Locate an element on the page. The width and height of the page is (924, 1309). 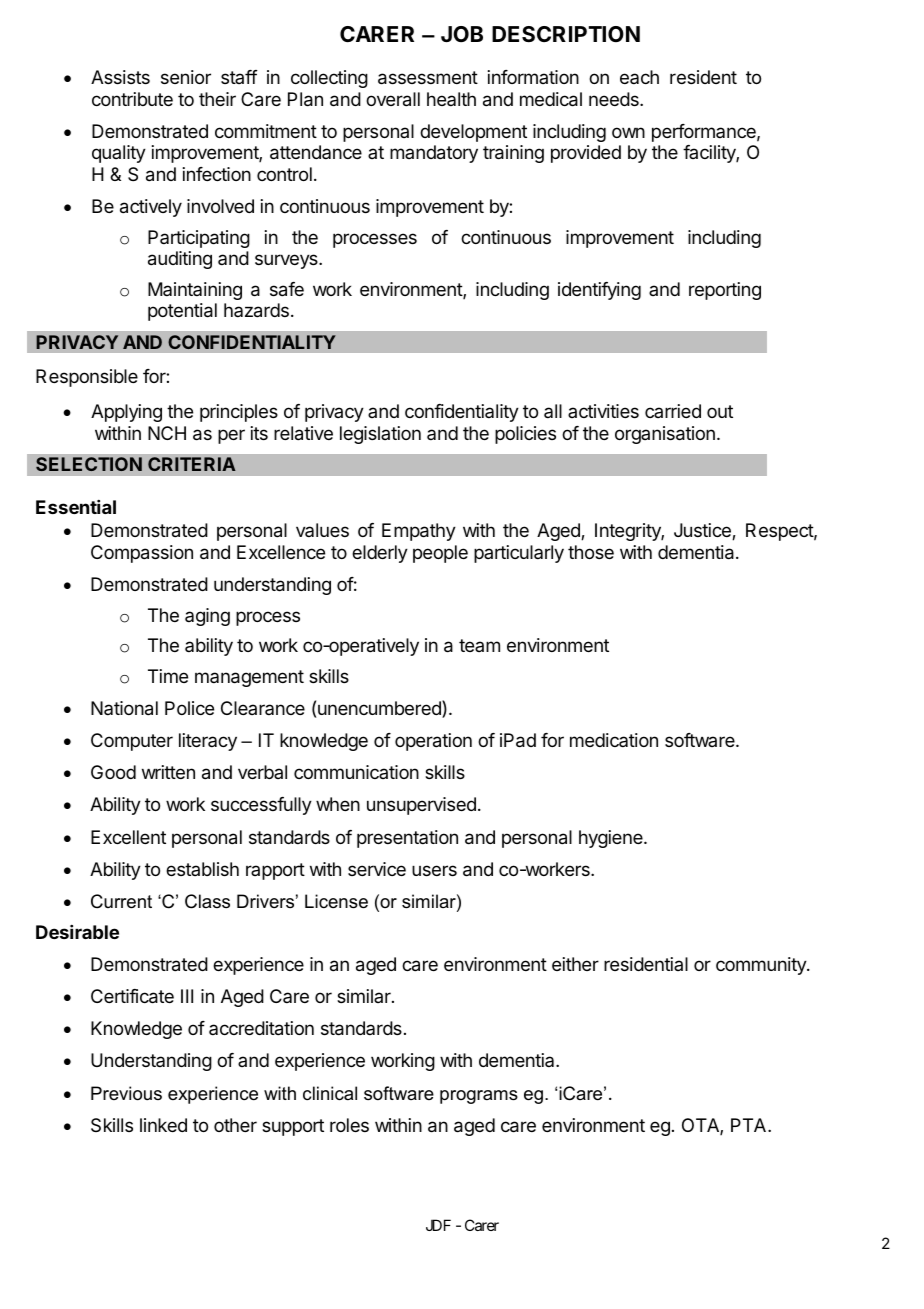
each is located at coordinates (639, 77).
